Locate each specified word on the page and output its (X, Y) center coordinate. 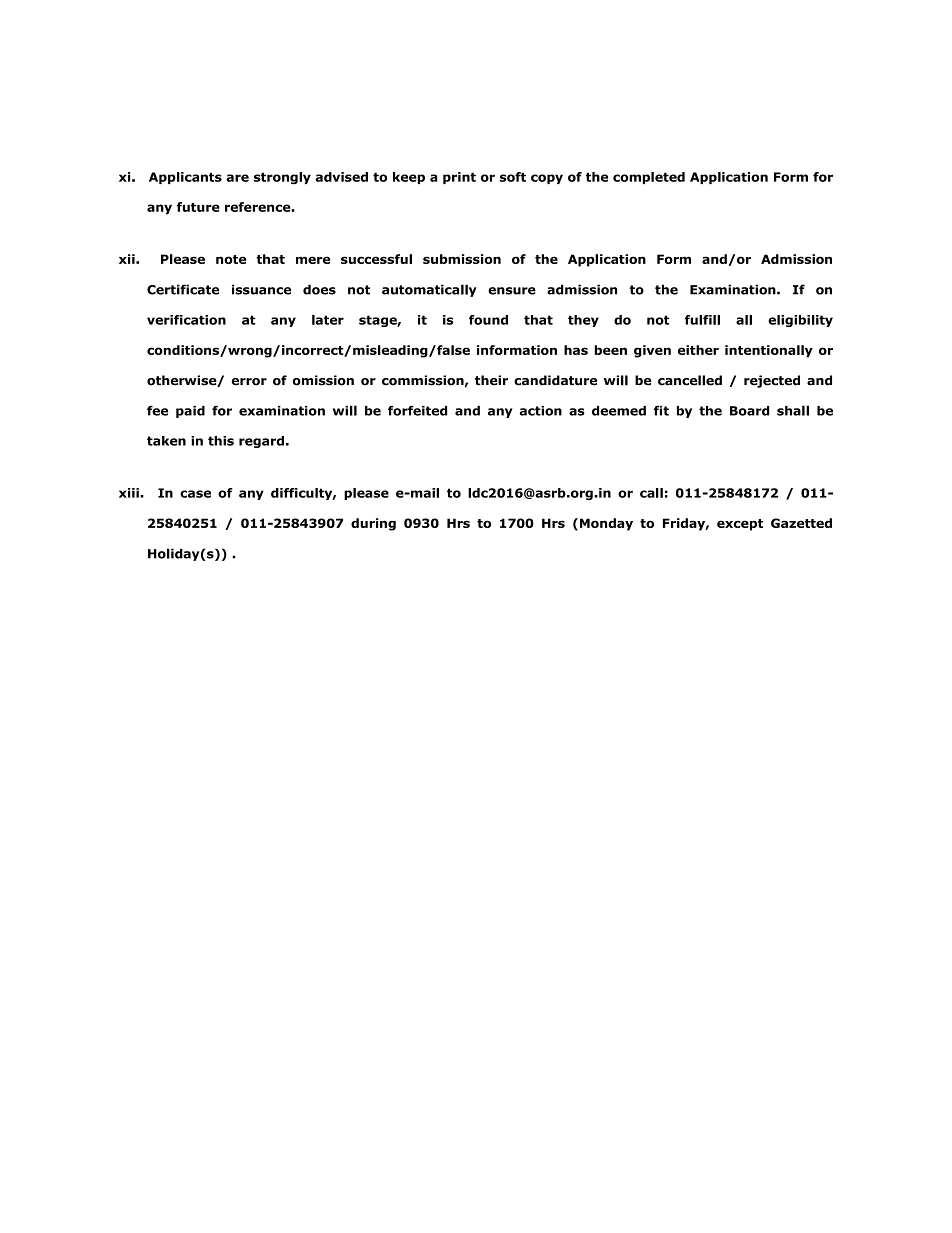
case (195, 494)
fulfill (702, 320)
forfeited (417, 411)
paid (190, 412)
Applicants (185, 178)
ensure (512, 291)
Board (749, 411)
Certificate (183, 289)
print (459, 178)
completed (649, 178)
